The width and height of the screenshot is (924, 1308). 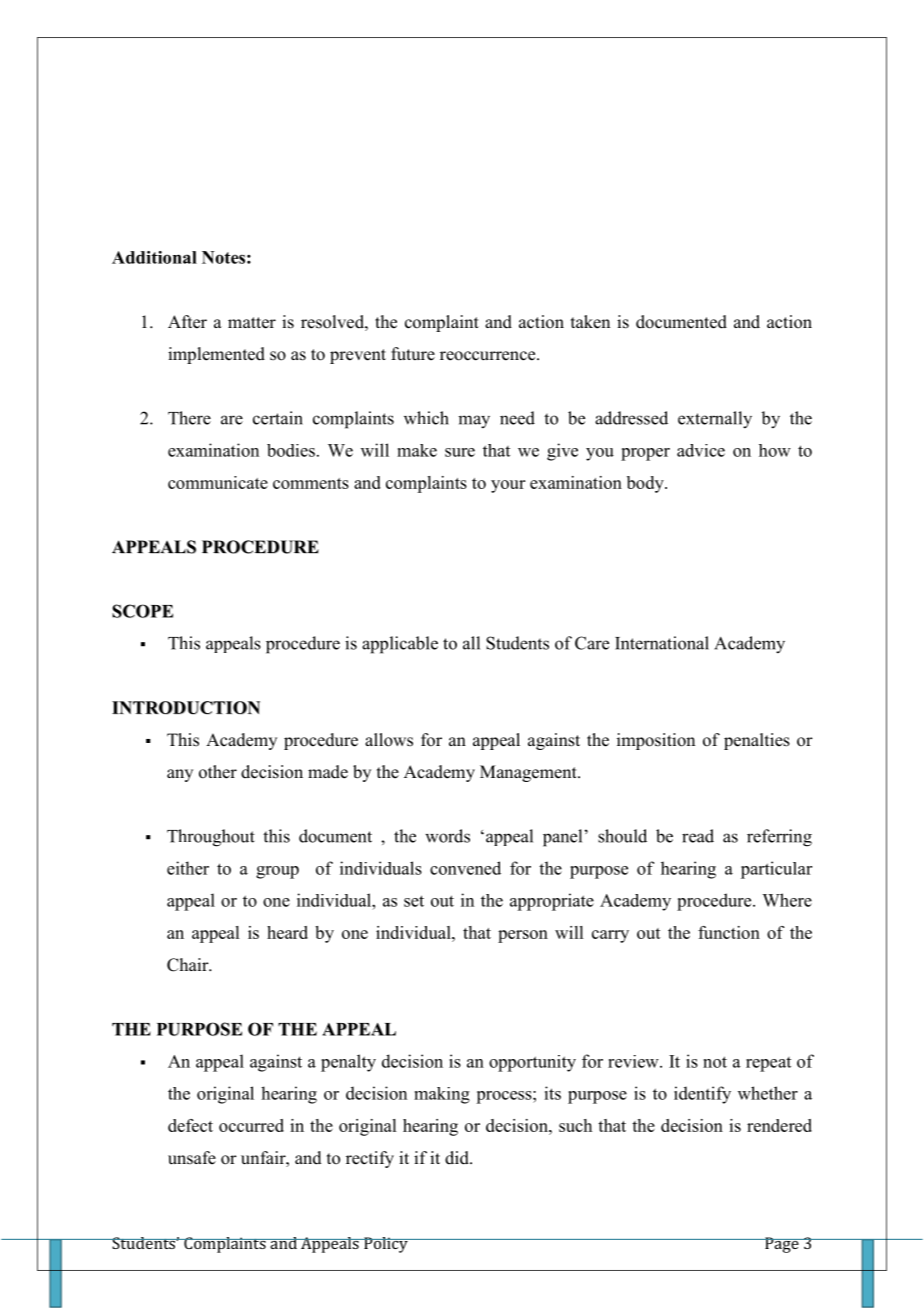 I want to click on reoccurrence, so click(x=489, y=356).
